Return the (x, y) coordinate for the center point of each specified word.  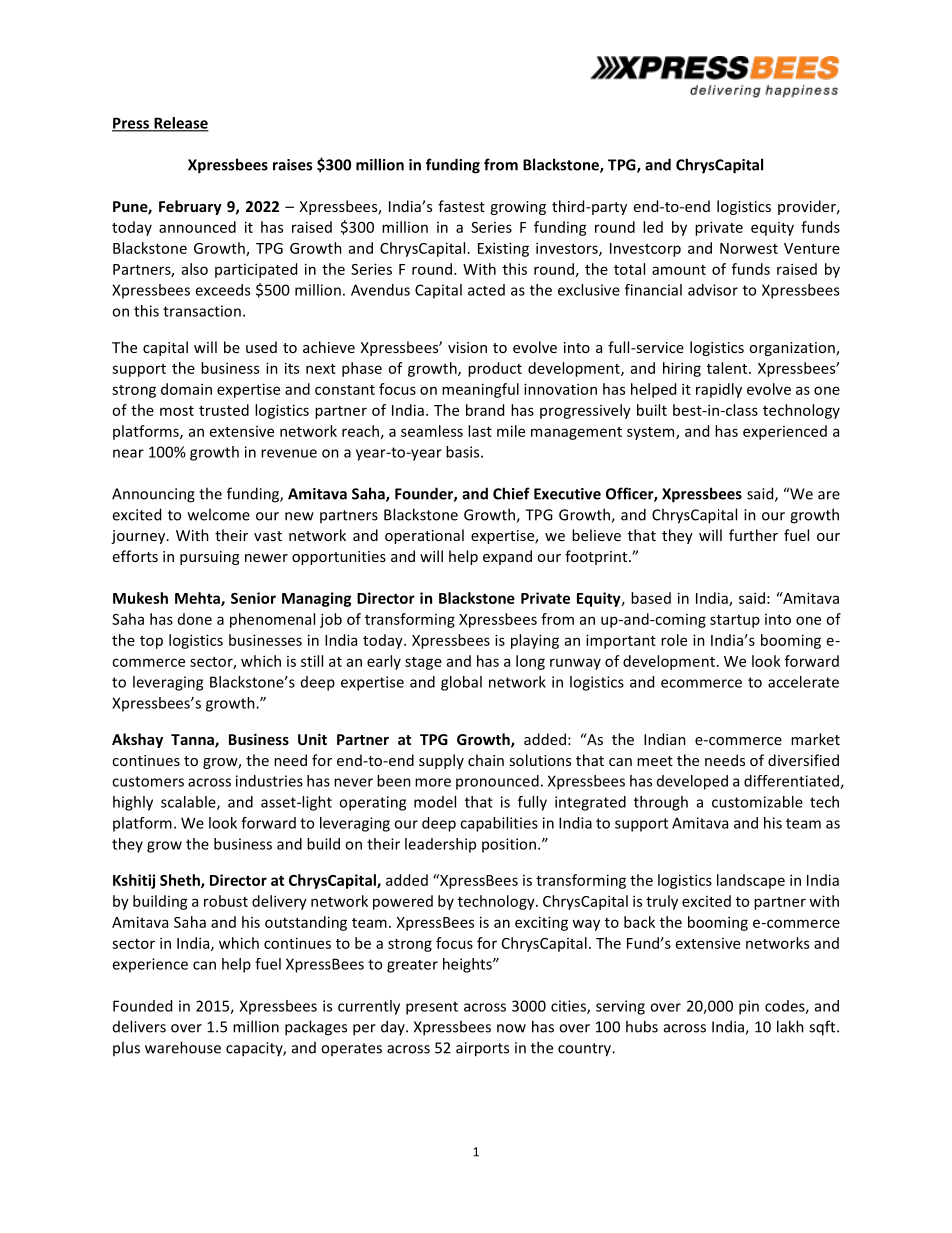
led (653, 227)
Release (180, 124)
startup (735, 621)
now (511, 1028)
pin (749, 1007)
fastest (461, 206)
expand (507, 557)
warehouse (183, 1047)
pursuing (209, 558)
